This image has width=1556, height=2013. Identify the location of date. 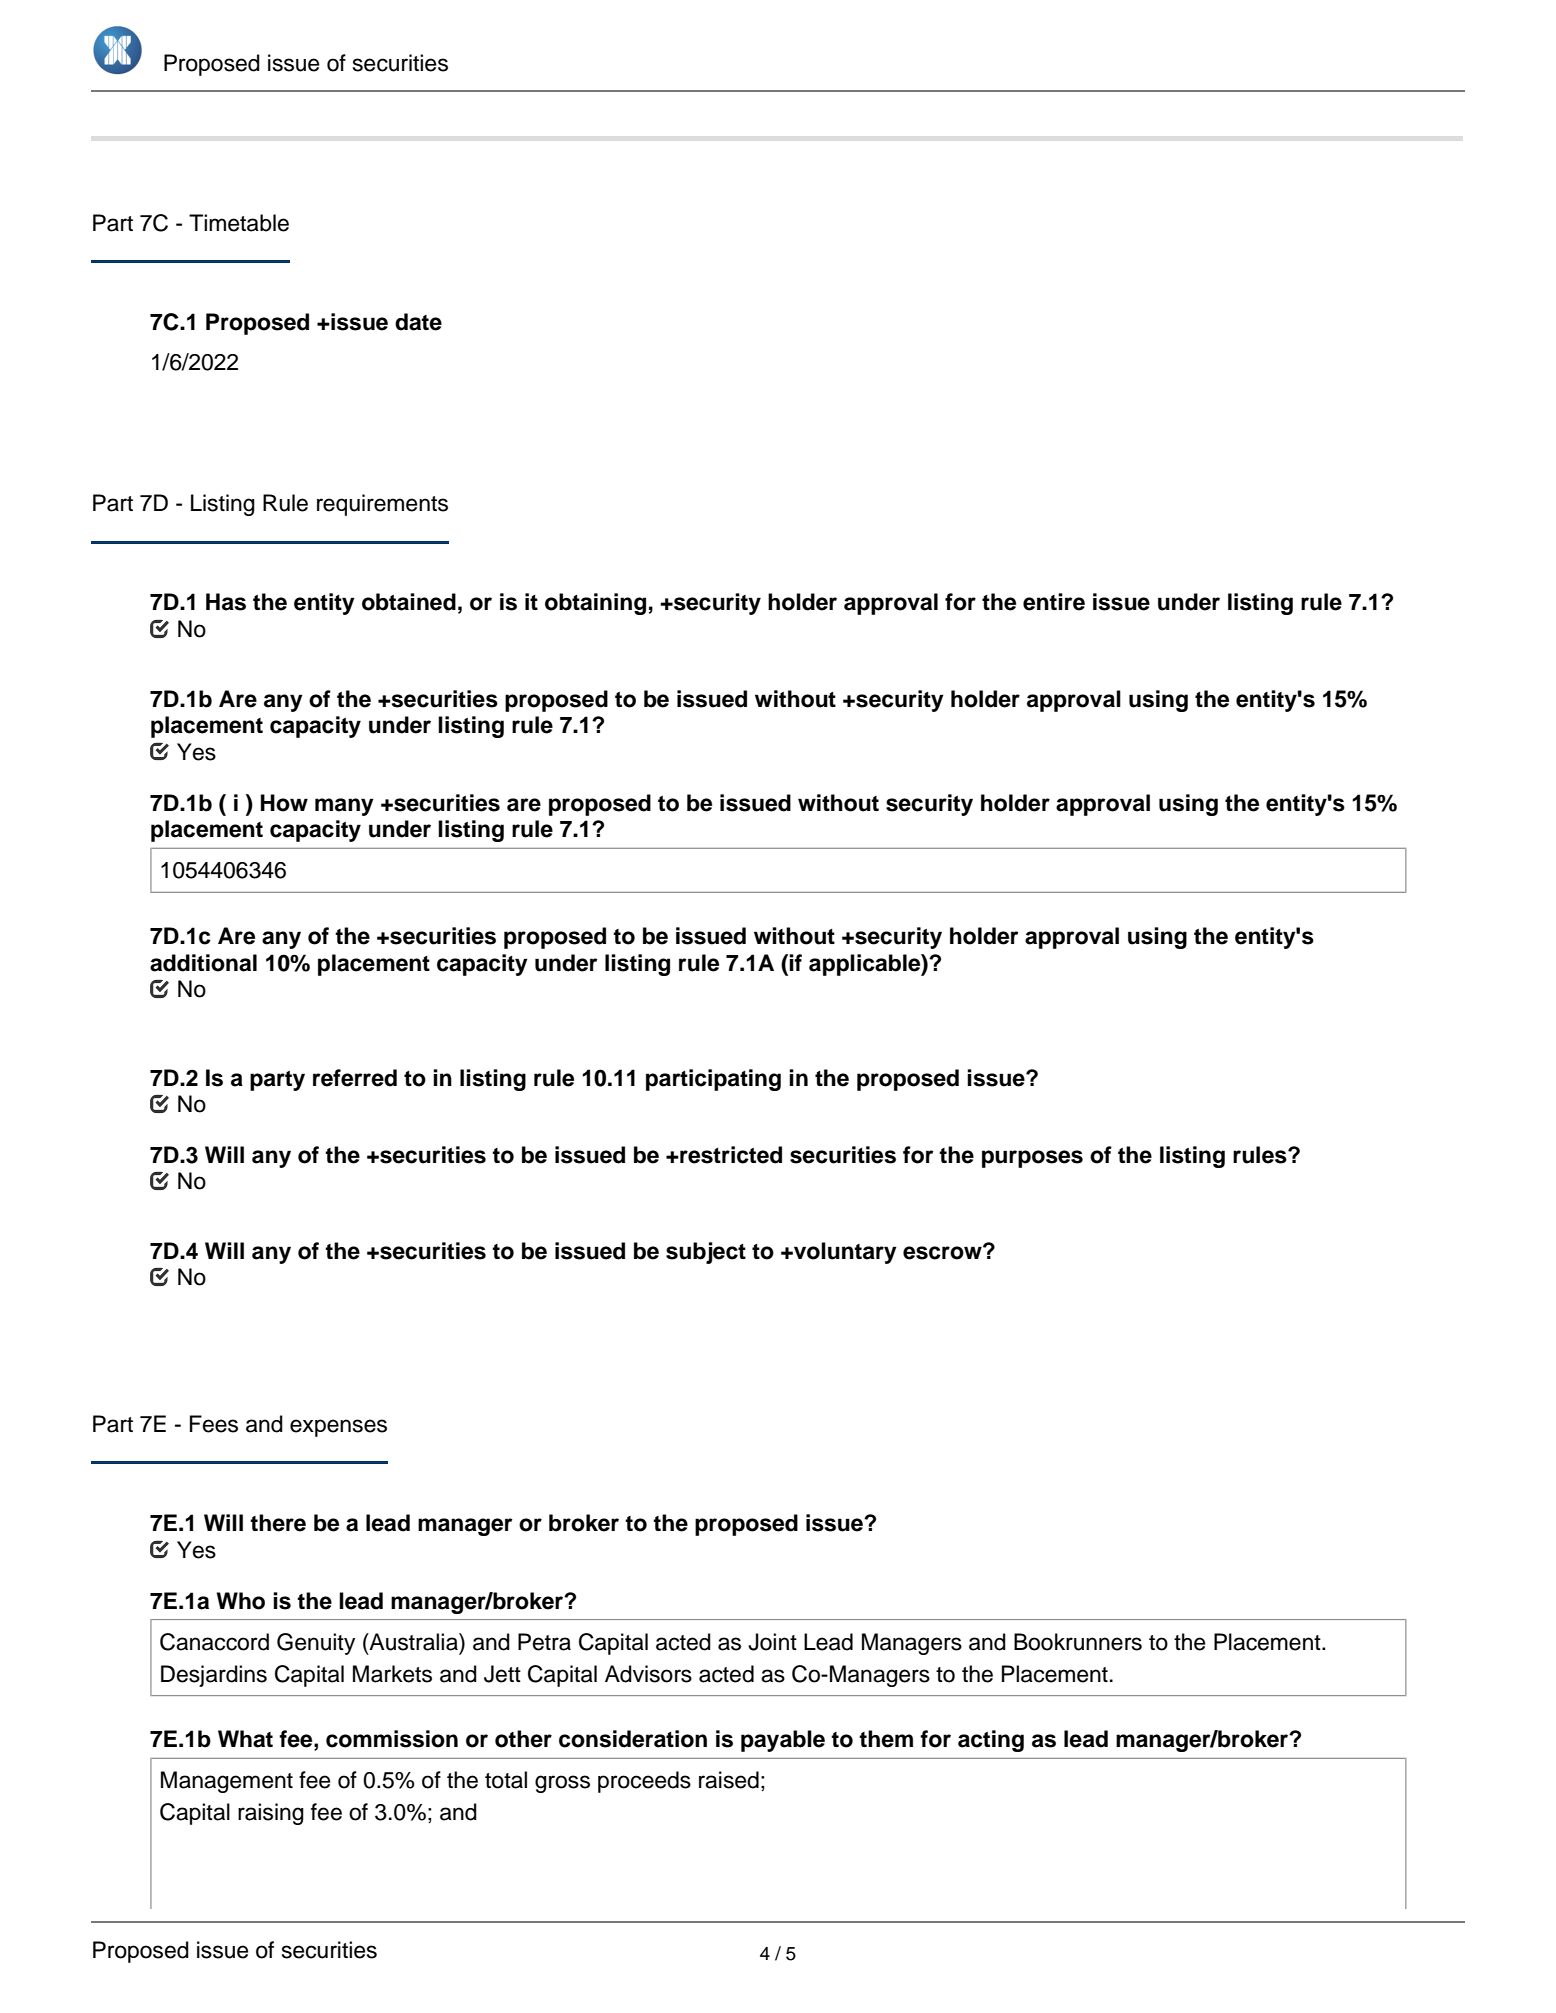
(418, 322).
